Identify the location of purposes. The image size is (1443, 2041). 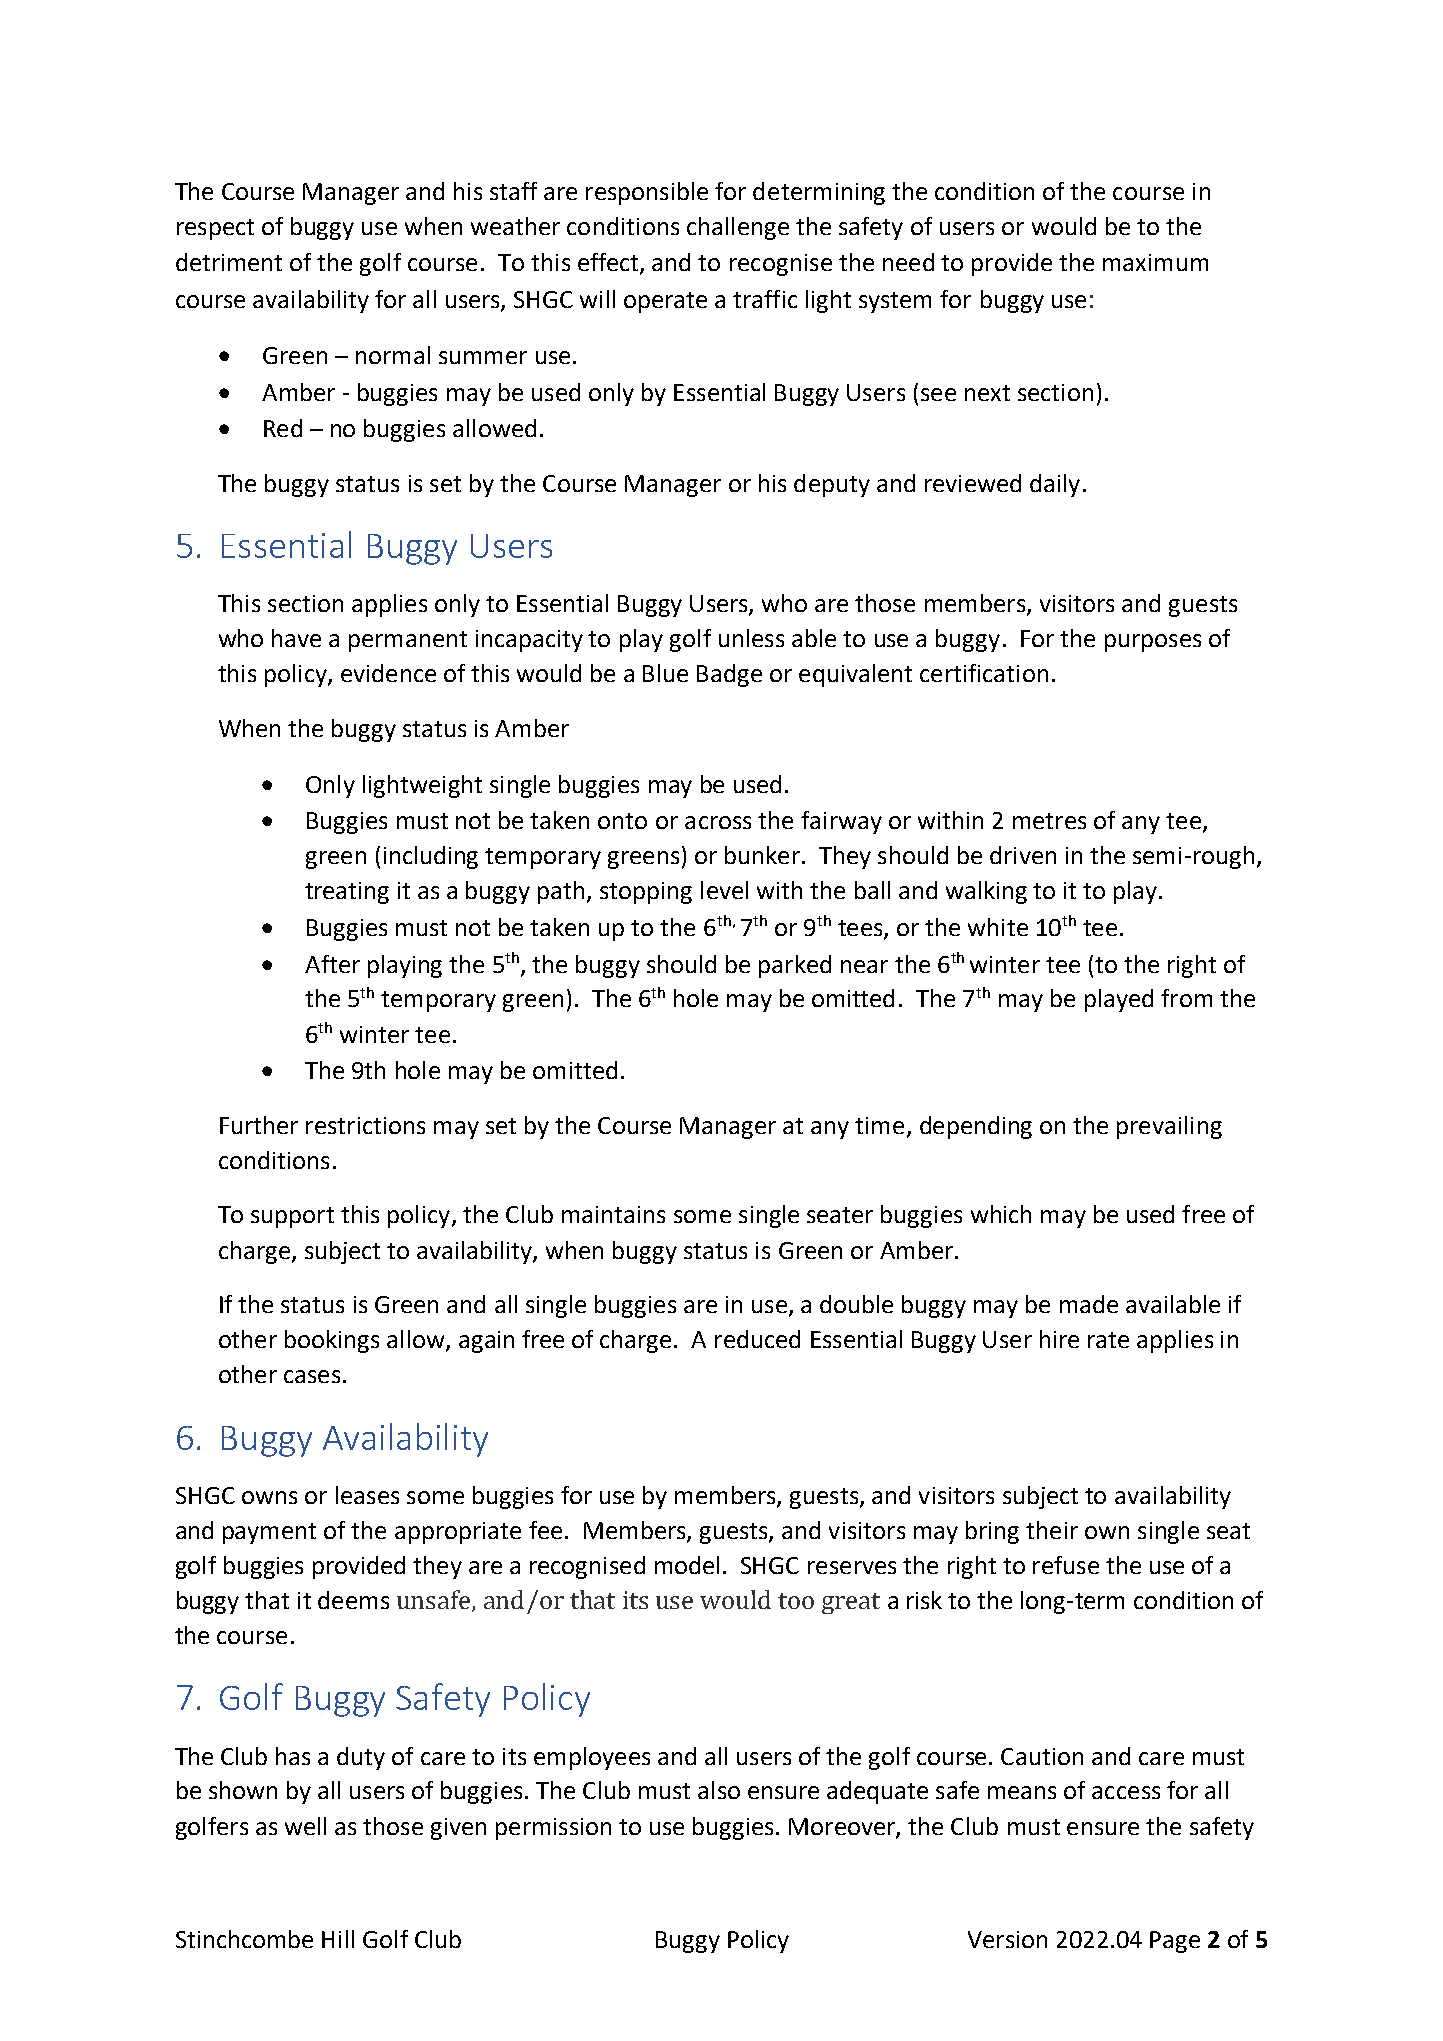
(1153, 643).
